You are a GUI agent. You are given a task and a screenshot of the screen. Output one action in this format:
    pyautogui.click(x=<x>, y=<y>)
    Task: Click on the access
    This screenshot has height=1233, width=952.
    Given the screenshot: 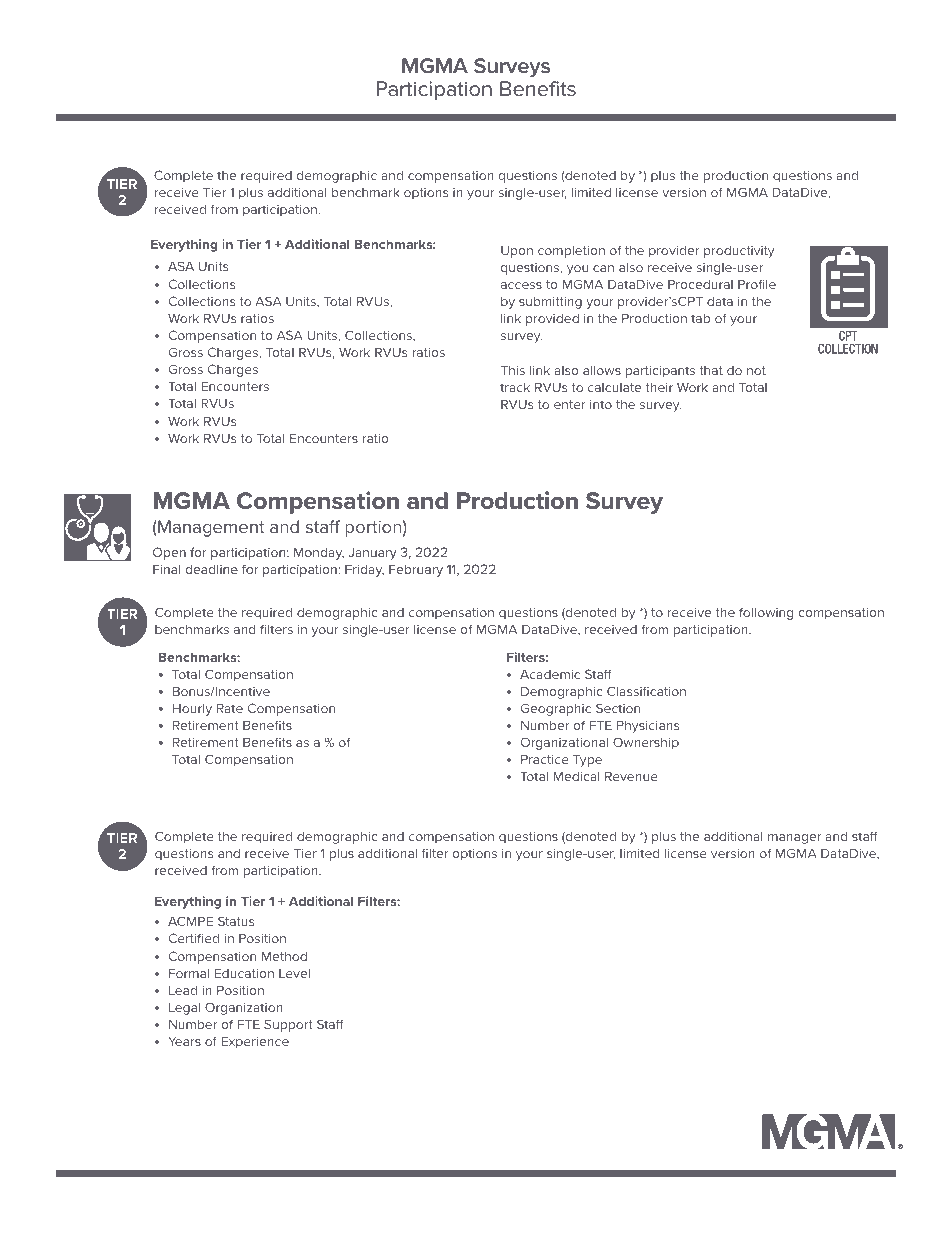 What is the action you would take?
    pyautogui.click(x=521, y=285)
